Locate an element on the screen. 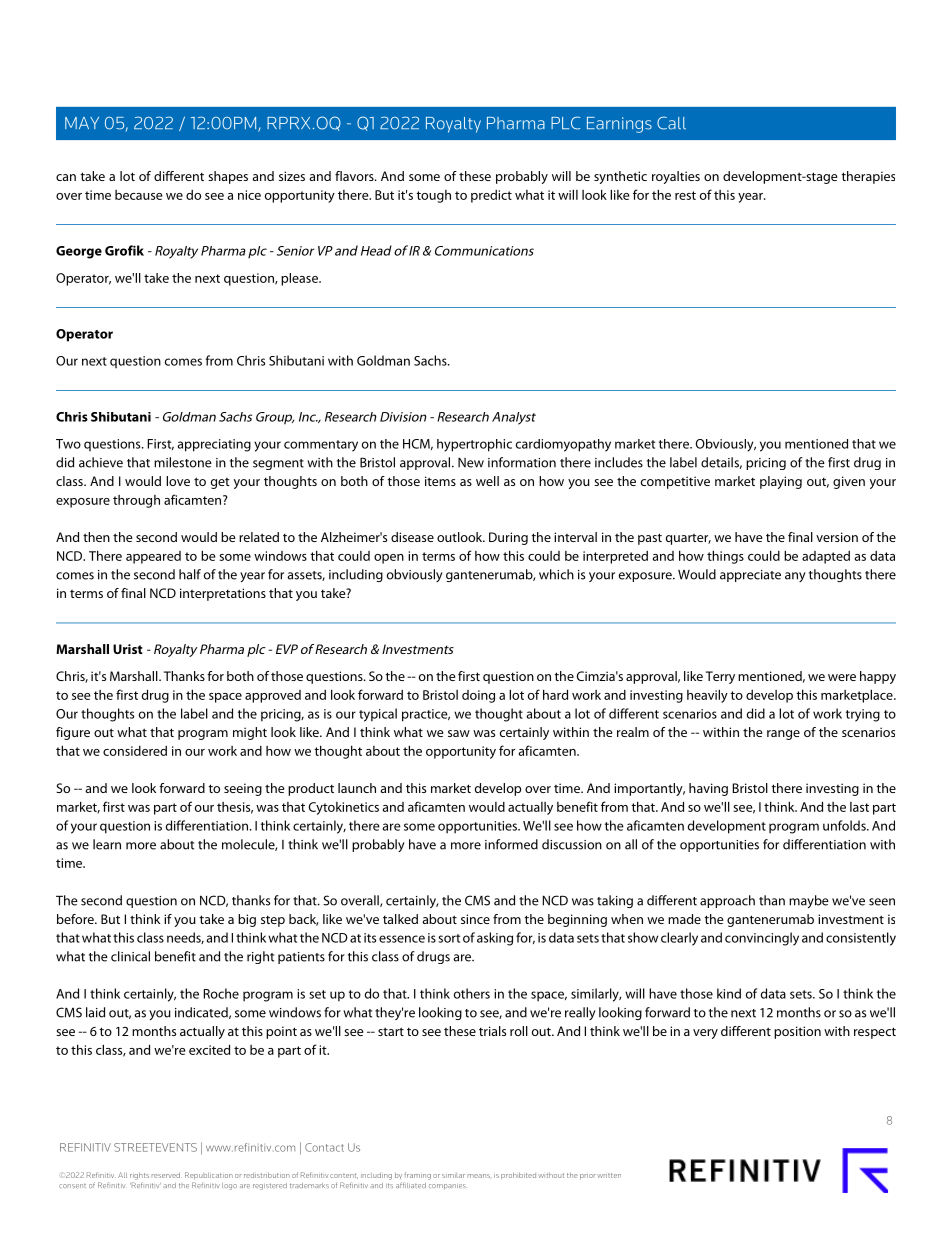 Image resolution: width=952 pixels, height=1233 pixels. reserved is located at coordinates (166, 1175).
